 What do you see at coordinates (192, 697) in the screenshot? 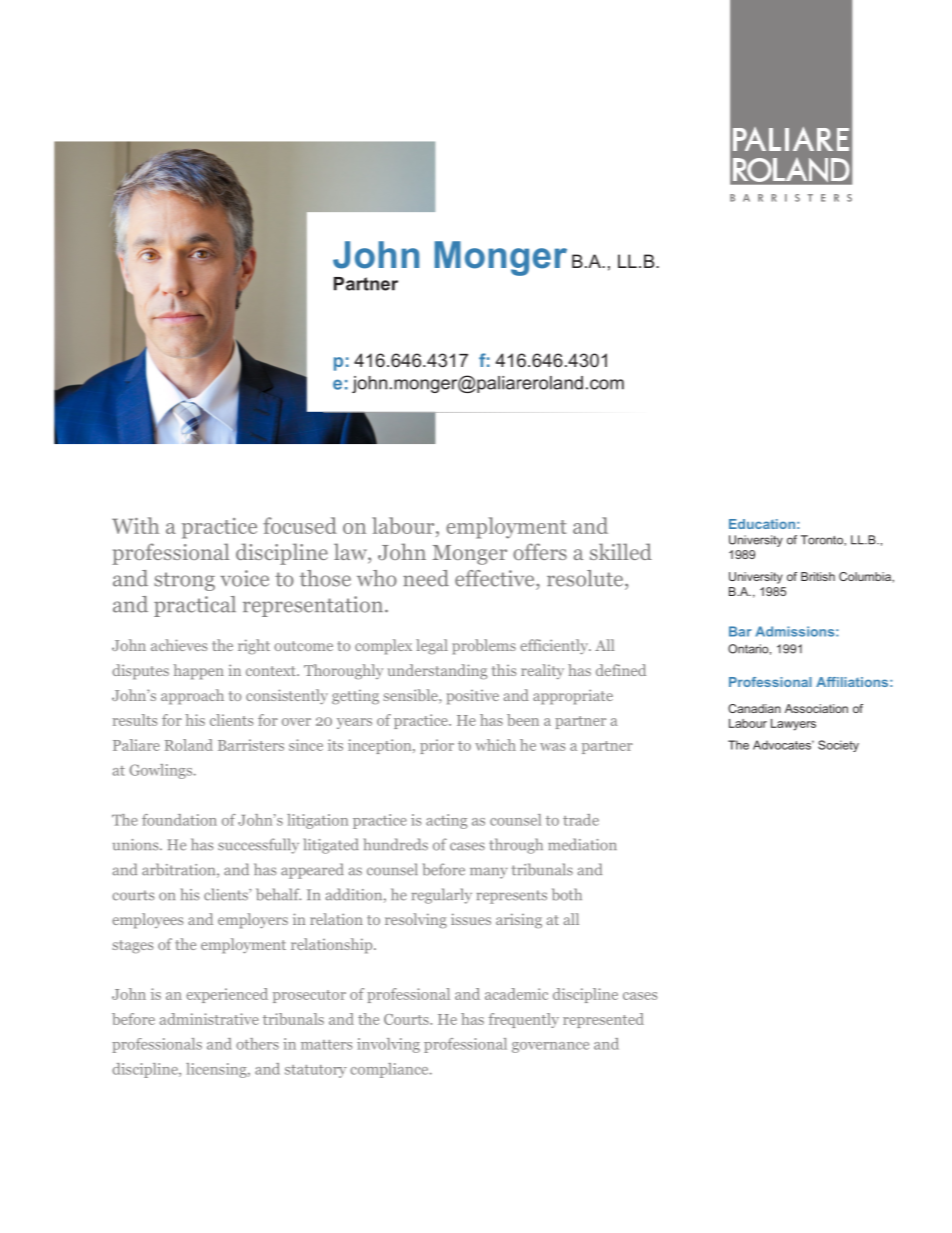
I see `approach` at bounding box center [192, 697].
